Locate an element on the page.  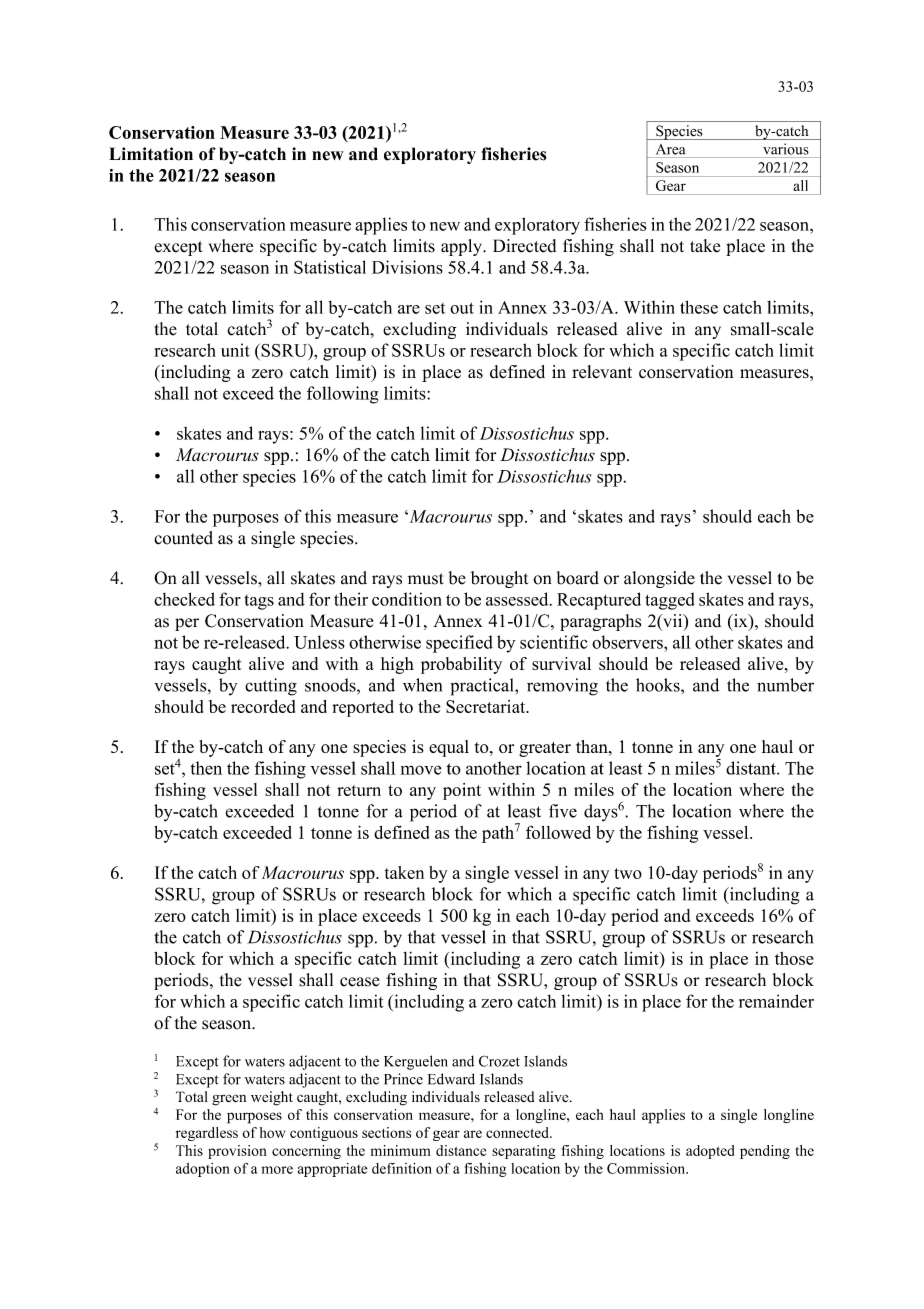
apply is located at coordinates (462, 247).
